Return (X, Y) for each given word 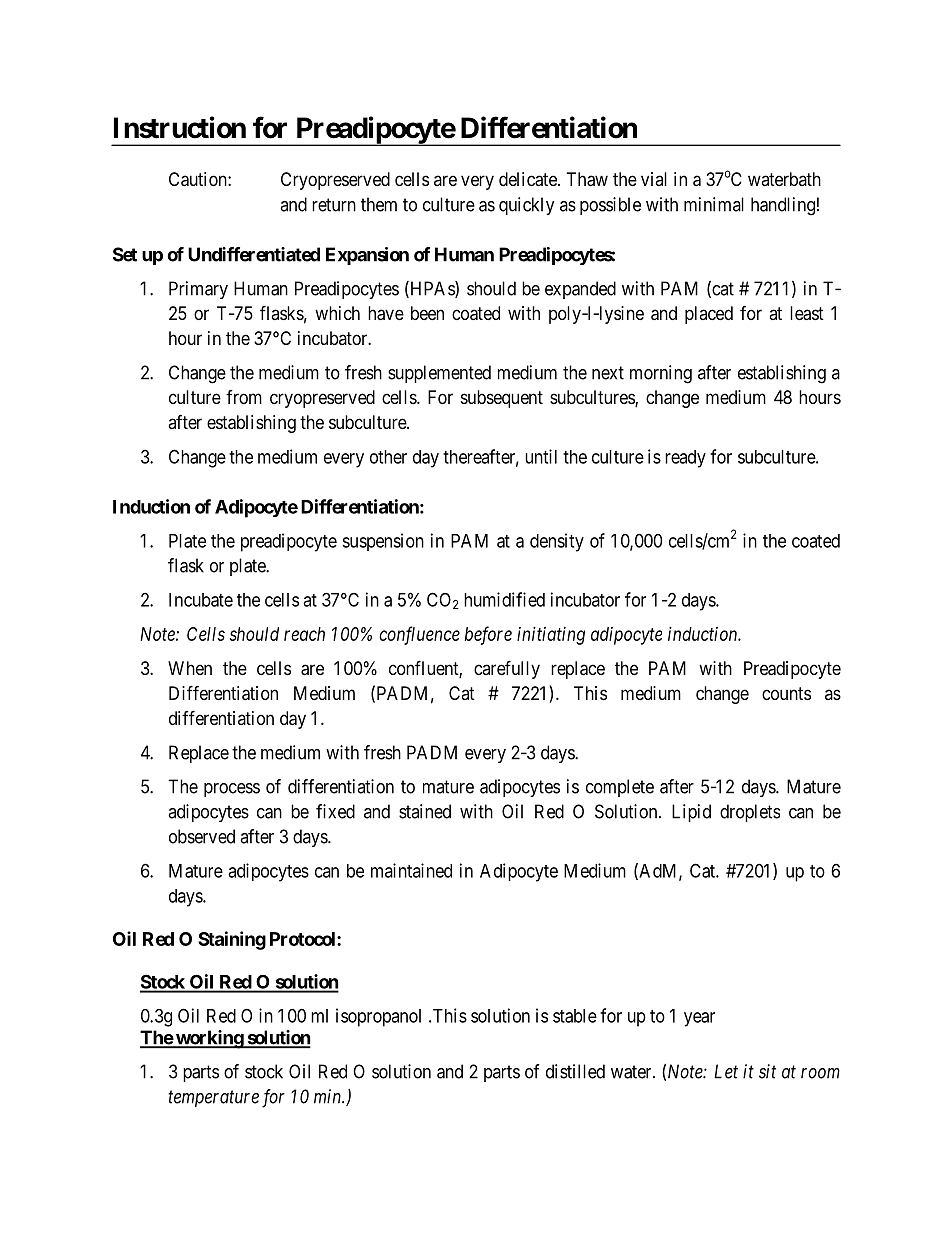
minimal (714, 204)
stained (425, 811)
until (541, 456)
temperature (213, 1099)
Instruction (180, 127)
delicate (529, 179)
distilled (575, 1071)
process (232, 790)
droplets (750, 813)
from (244, 397)
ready (685, 459)
